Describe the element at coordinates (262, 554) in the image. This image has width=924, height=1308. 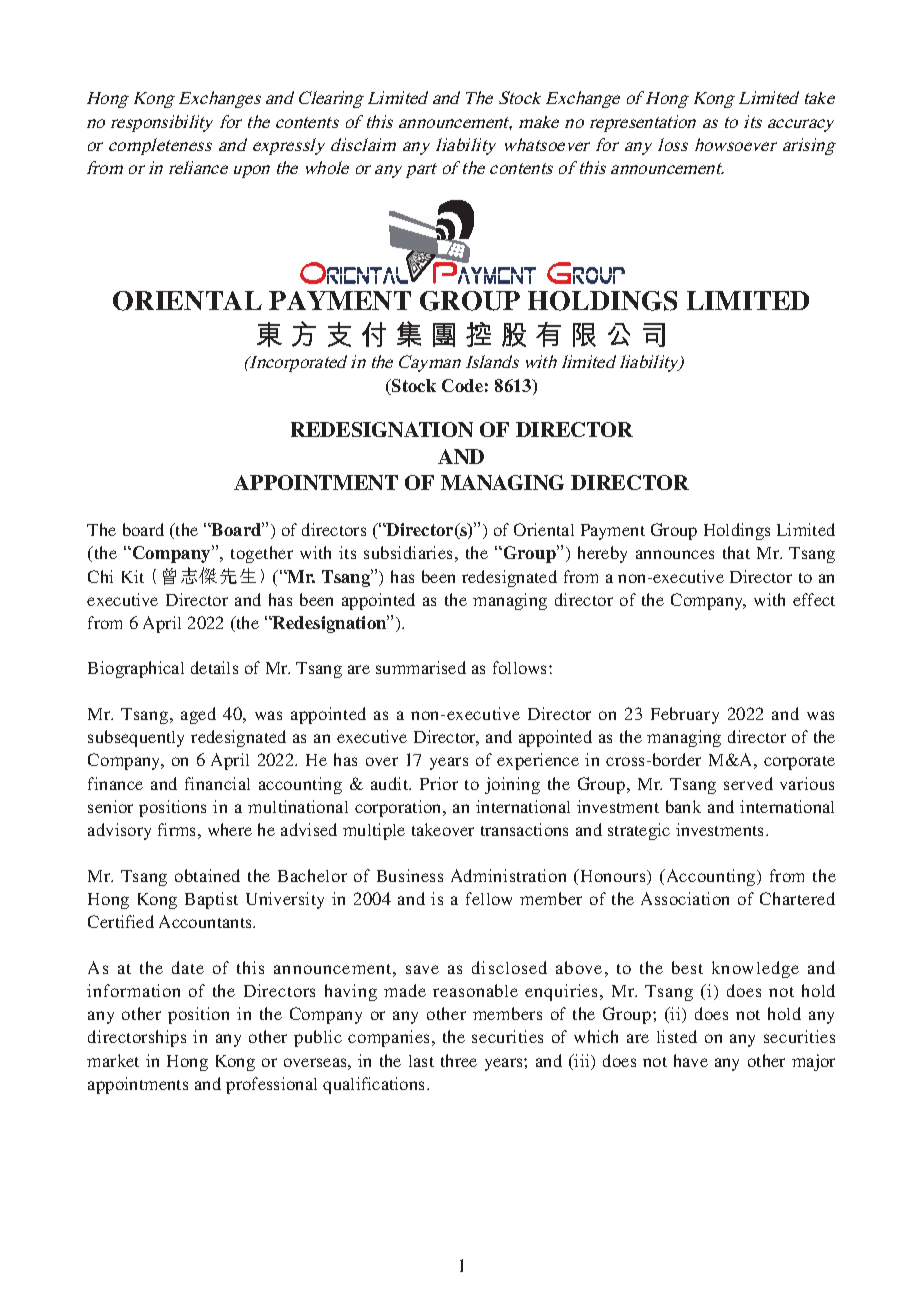
I see `together` at that location.
